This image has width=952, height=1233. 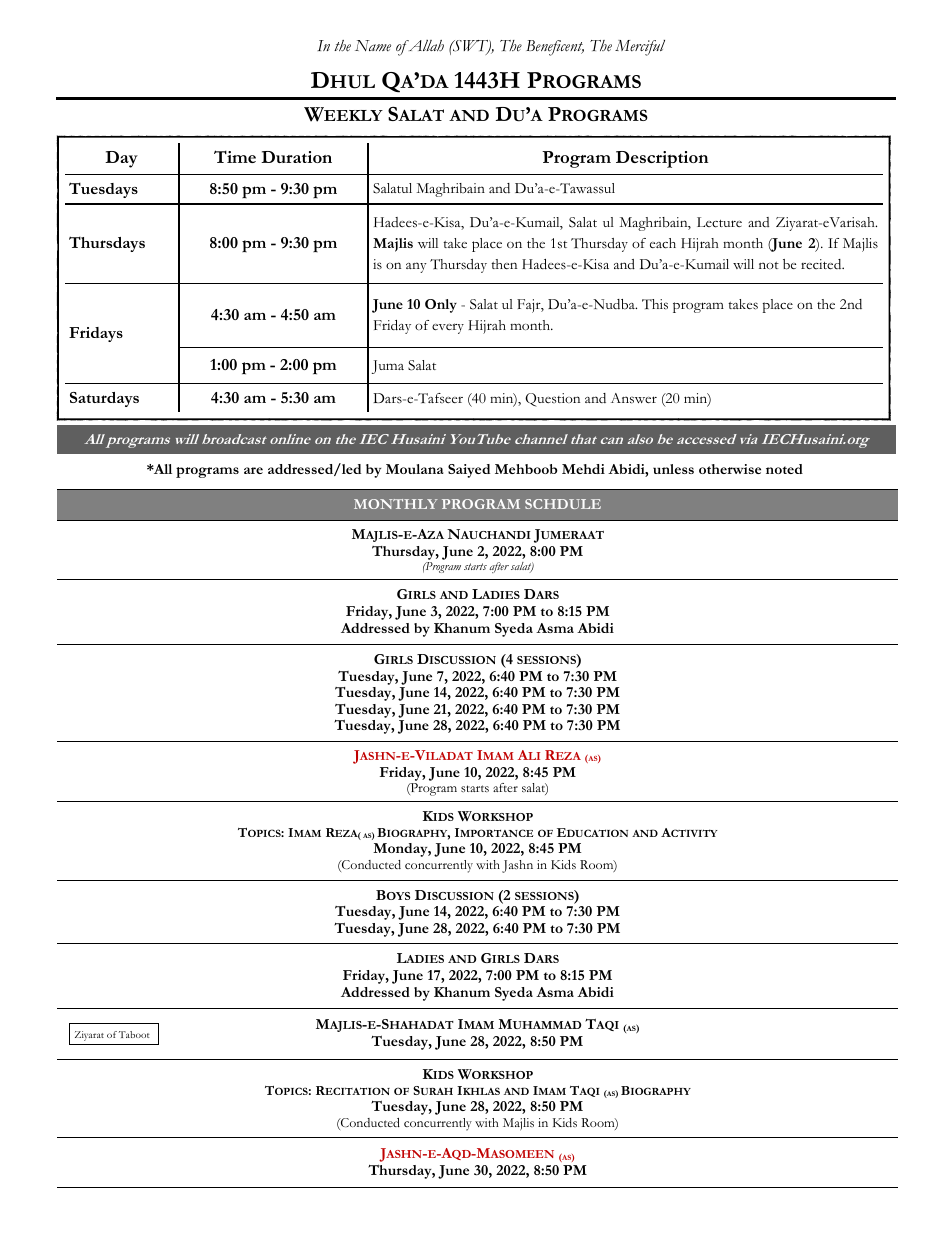 I want to click on Duration, so click(x=296, y=157).
